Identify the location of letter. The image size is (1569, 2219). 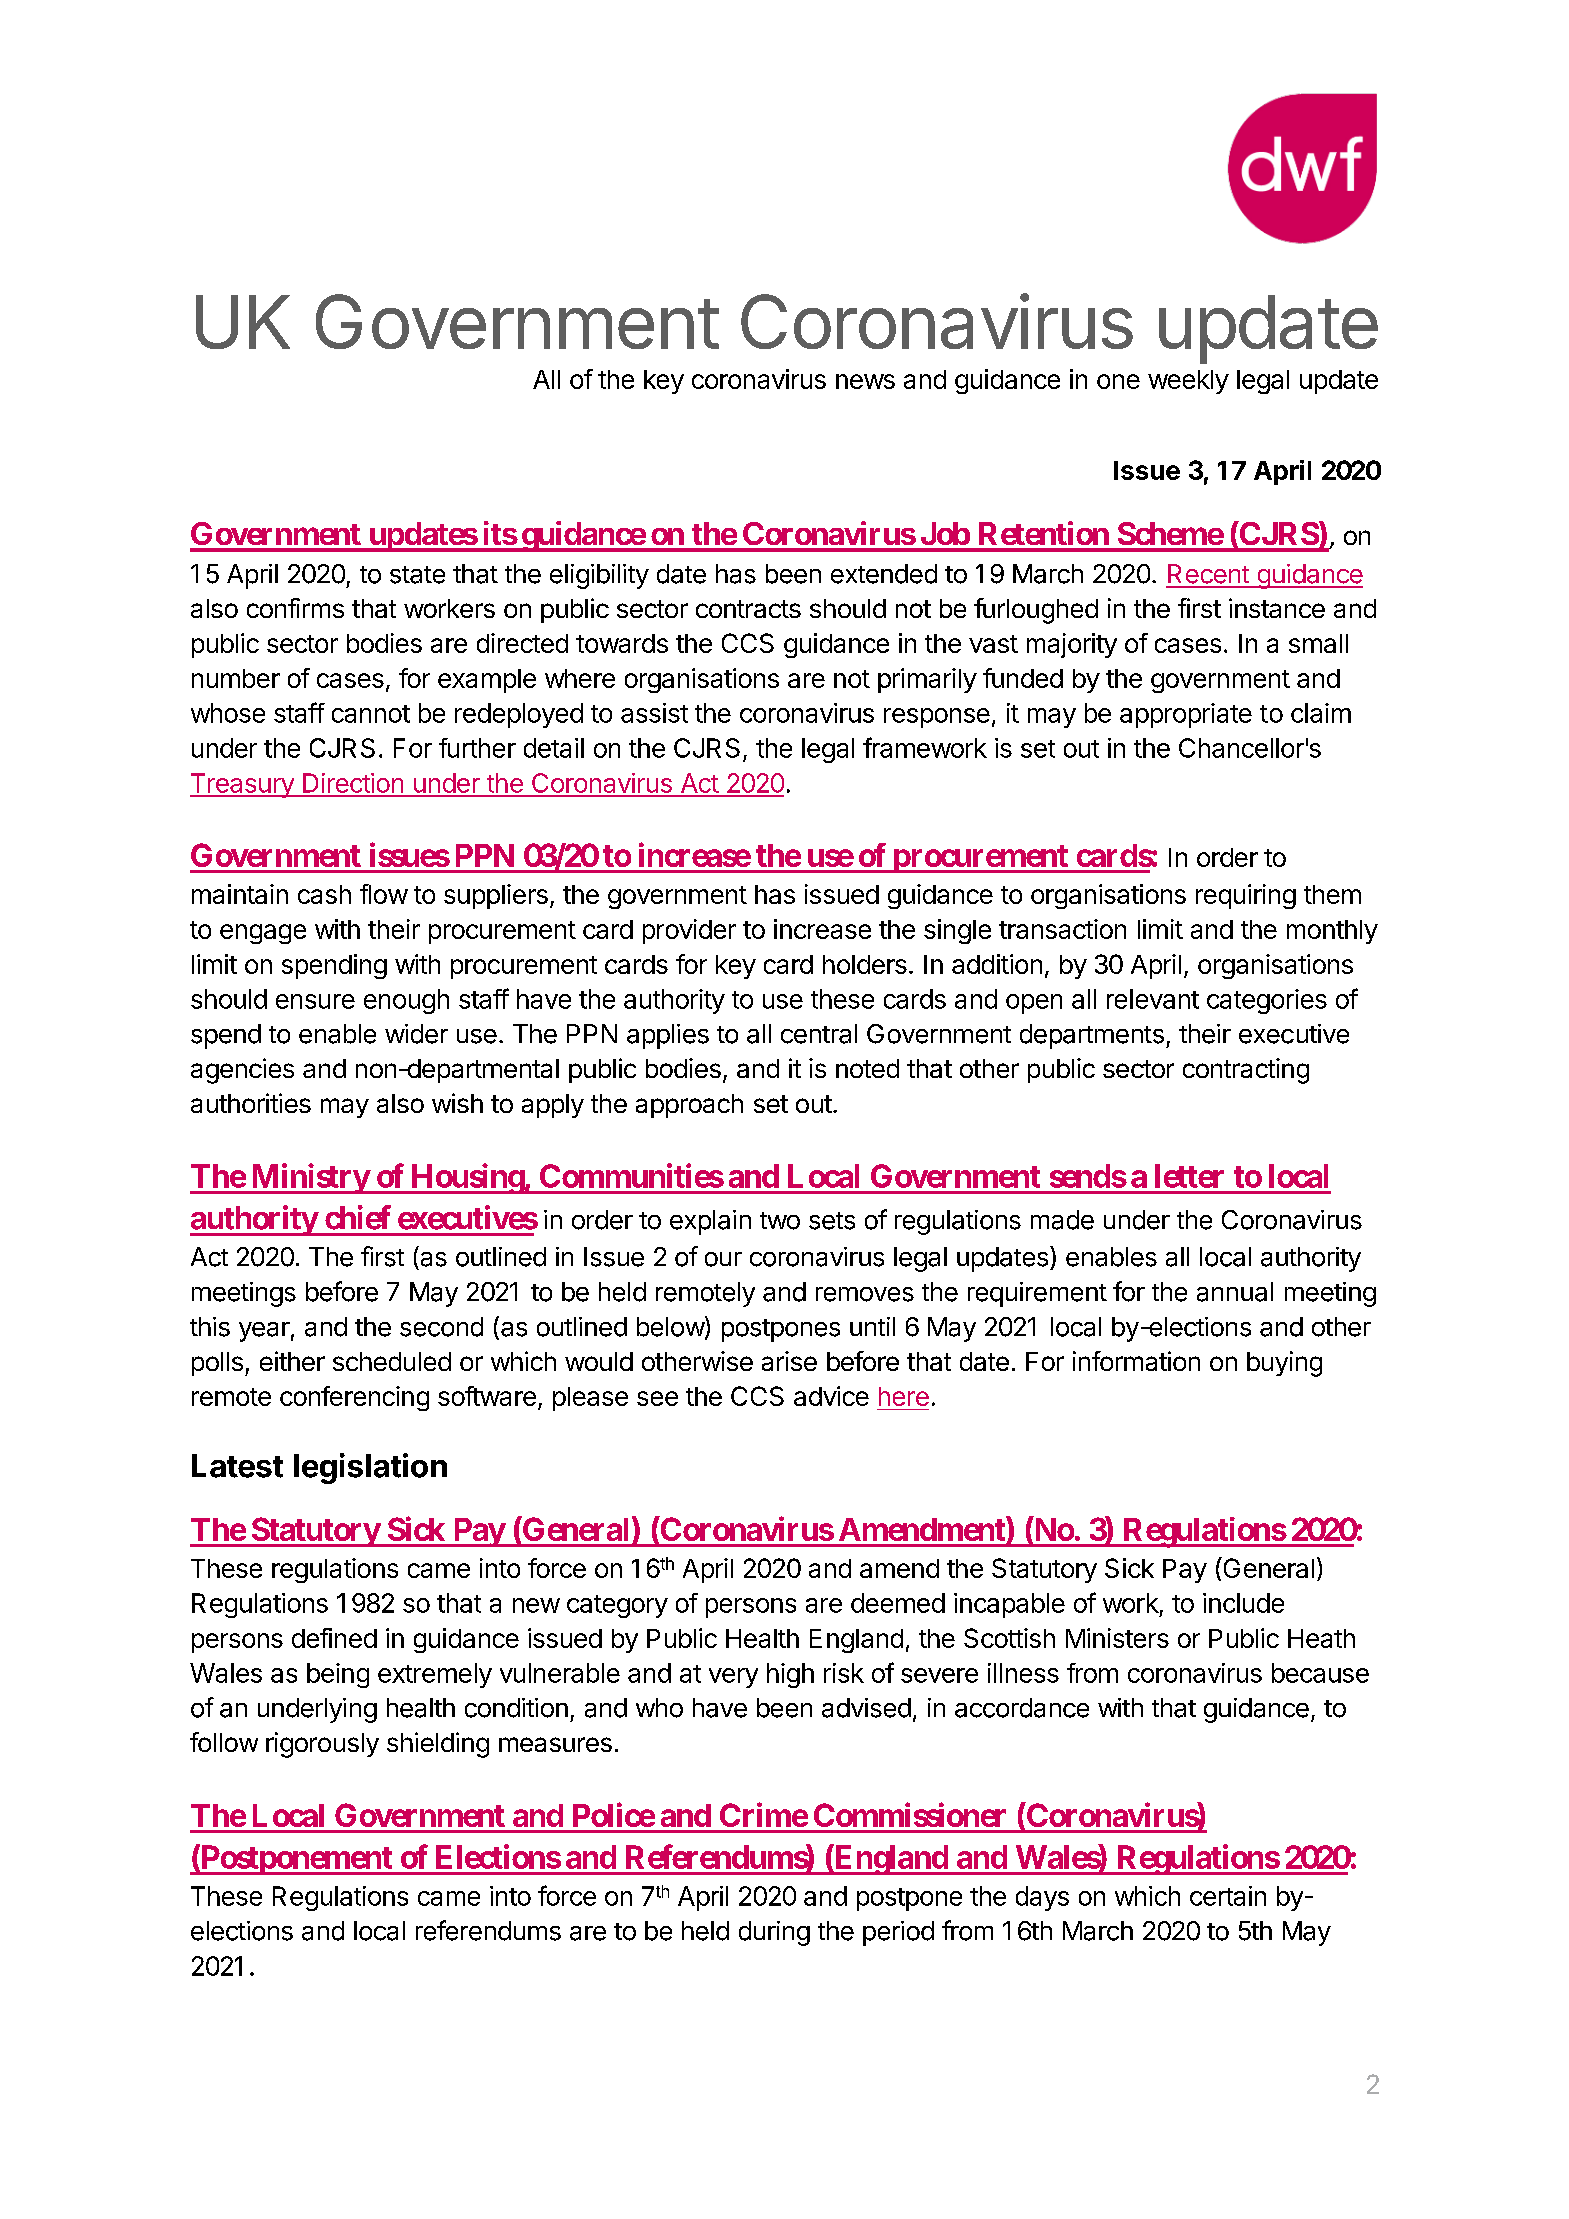
(1189, 1176).
